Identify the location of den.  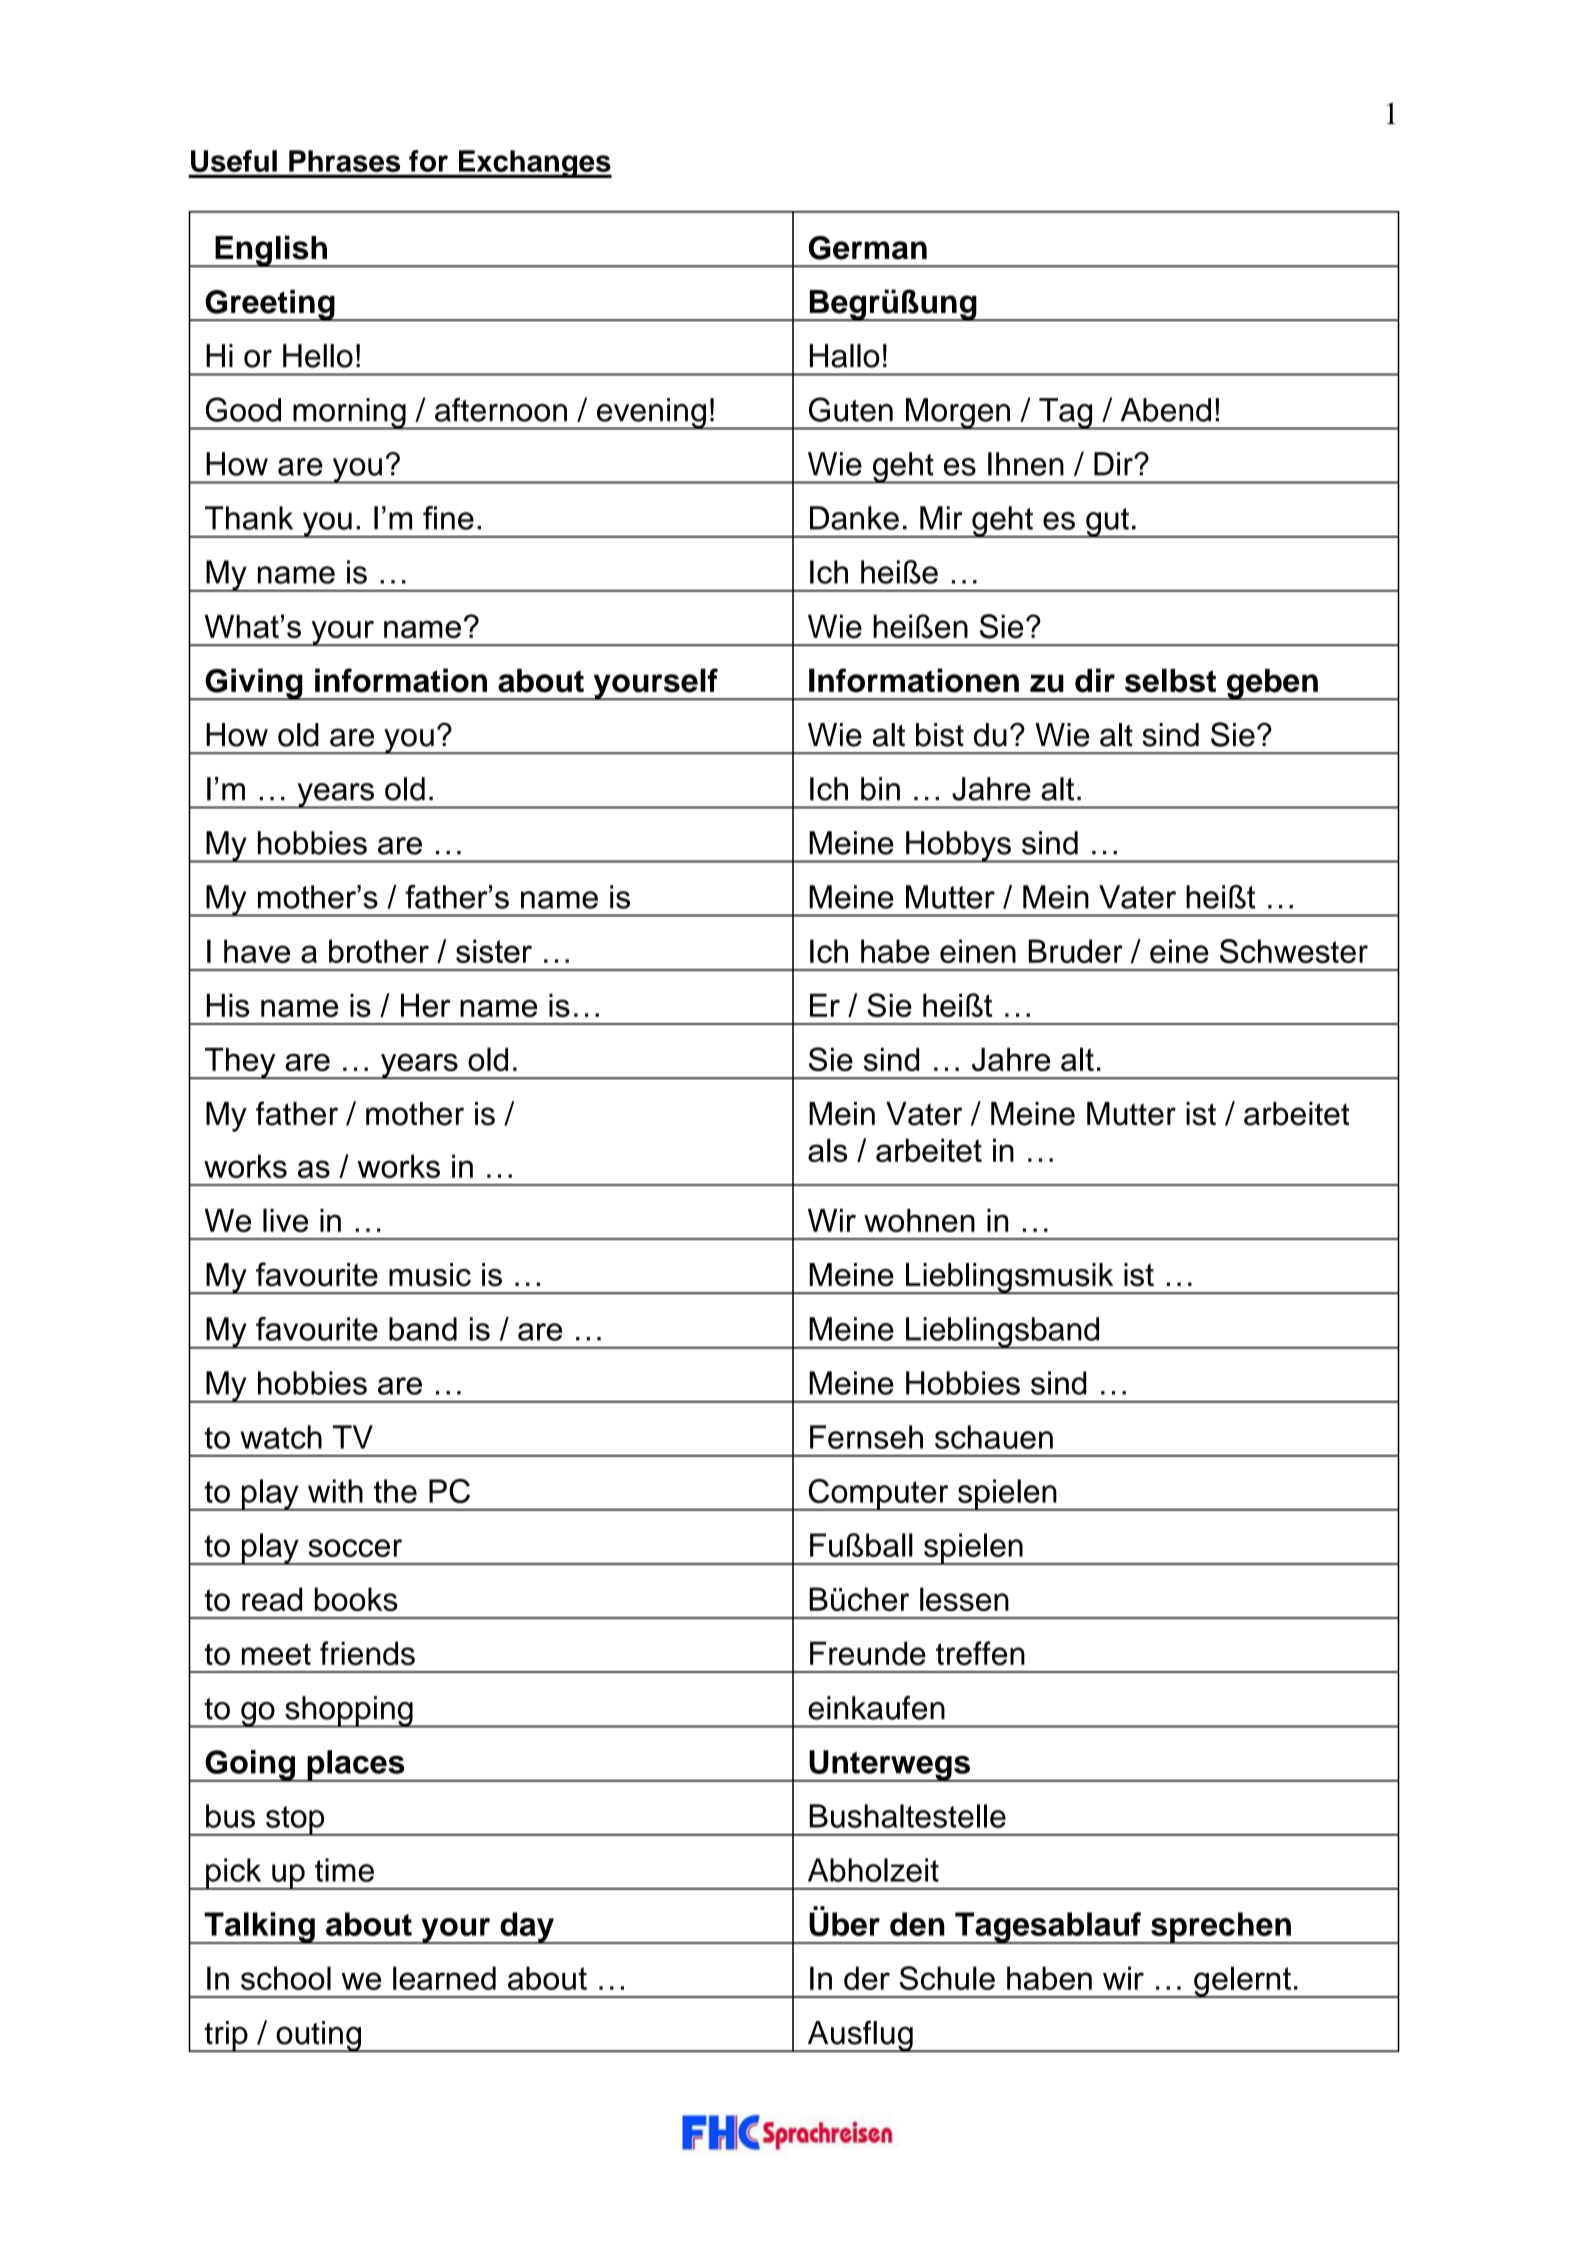
(917, 1924).
